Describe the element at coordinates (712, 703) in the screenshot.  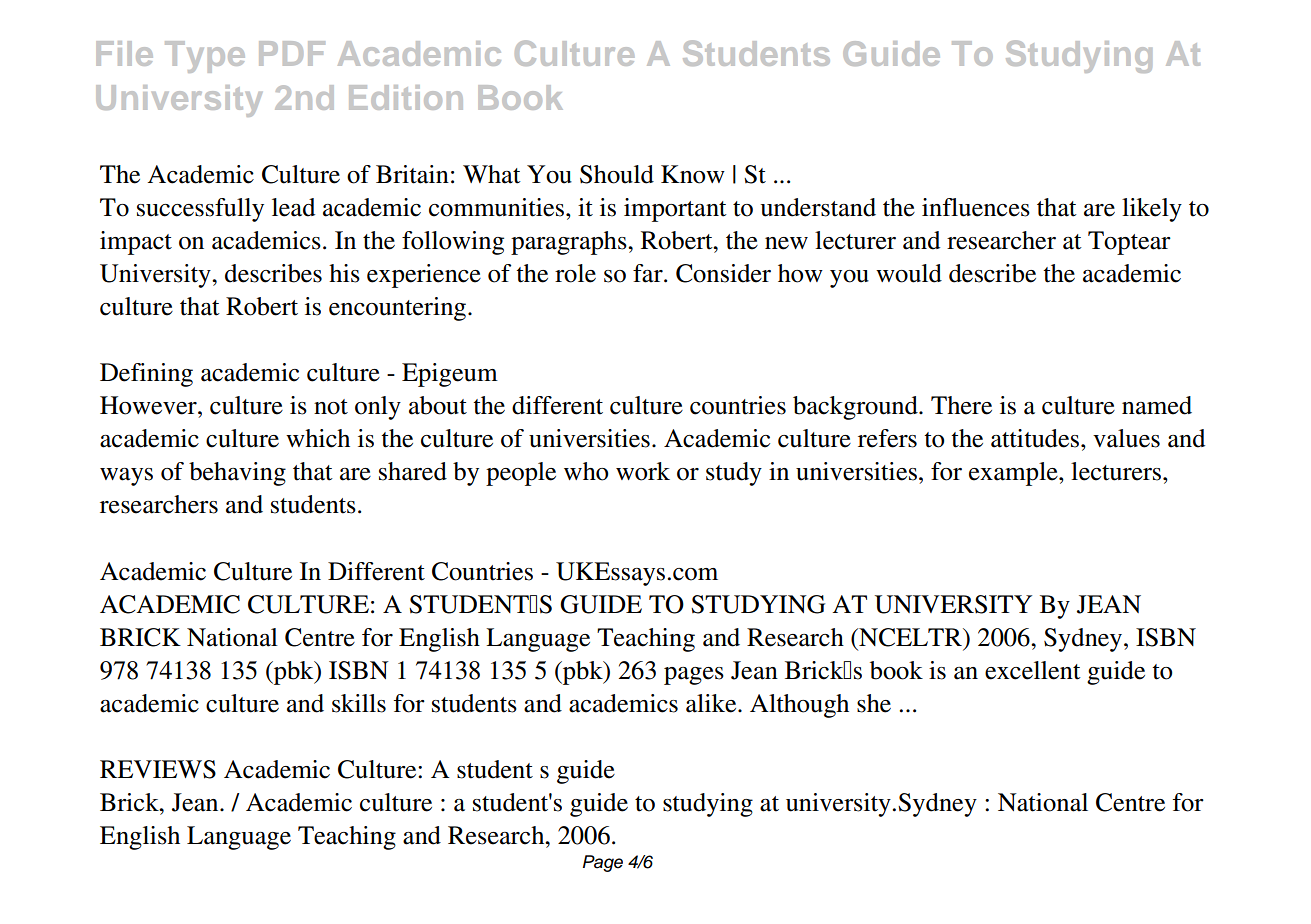
I see `alike` at that location.
